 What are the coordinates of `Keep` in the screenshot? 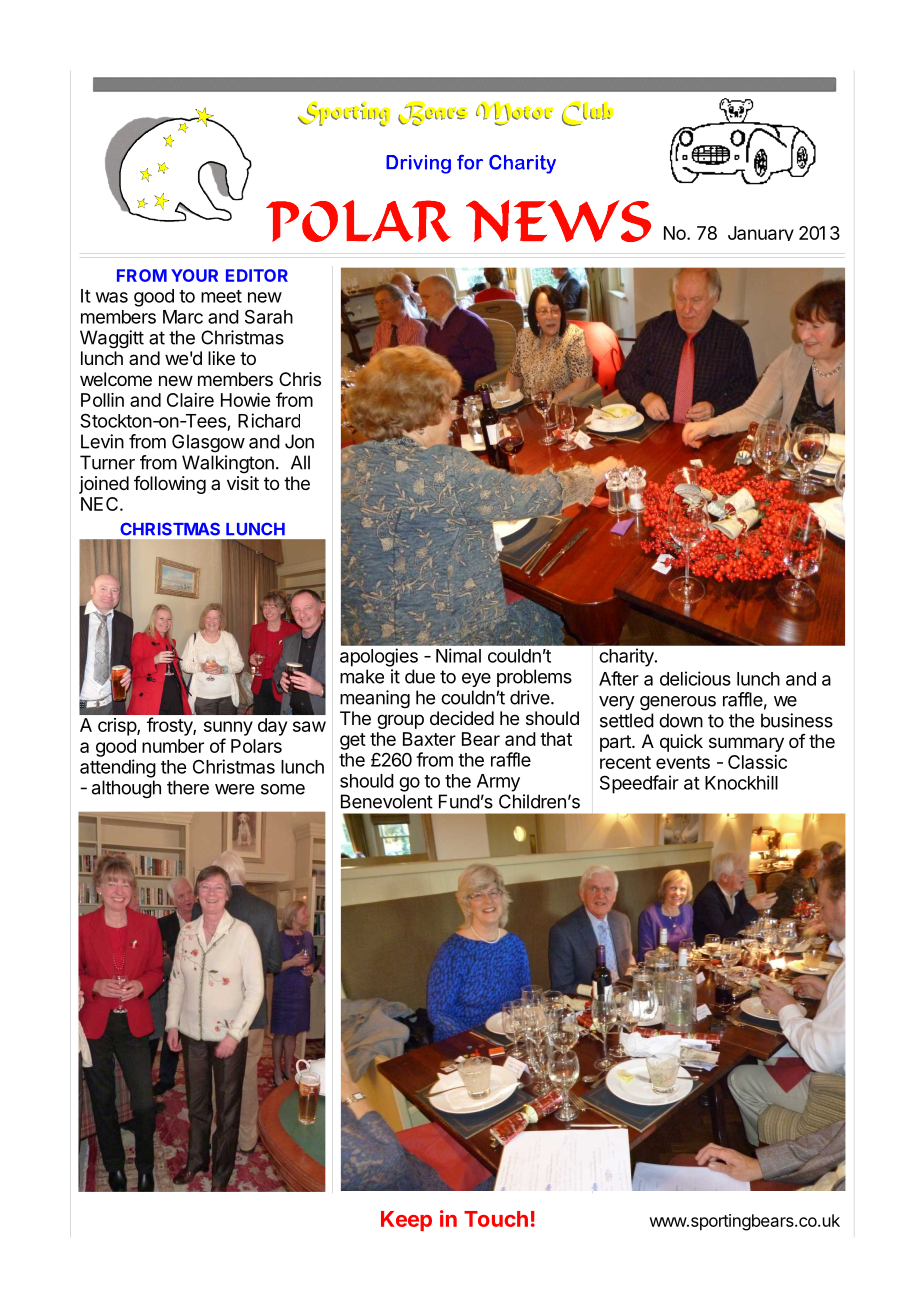 It's located at (406, 1221).
